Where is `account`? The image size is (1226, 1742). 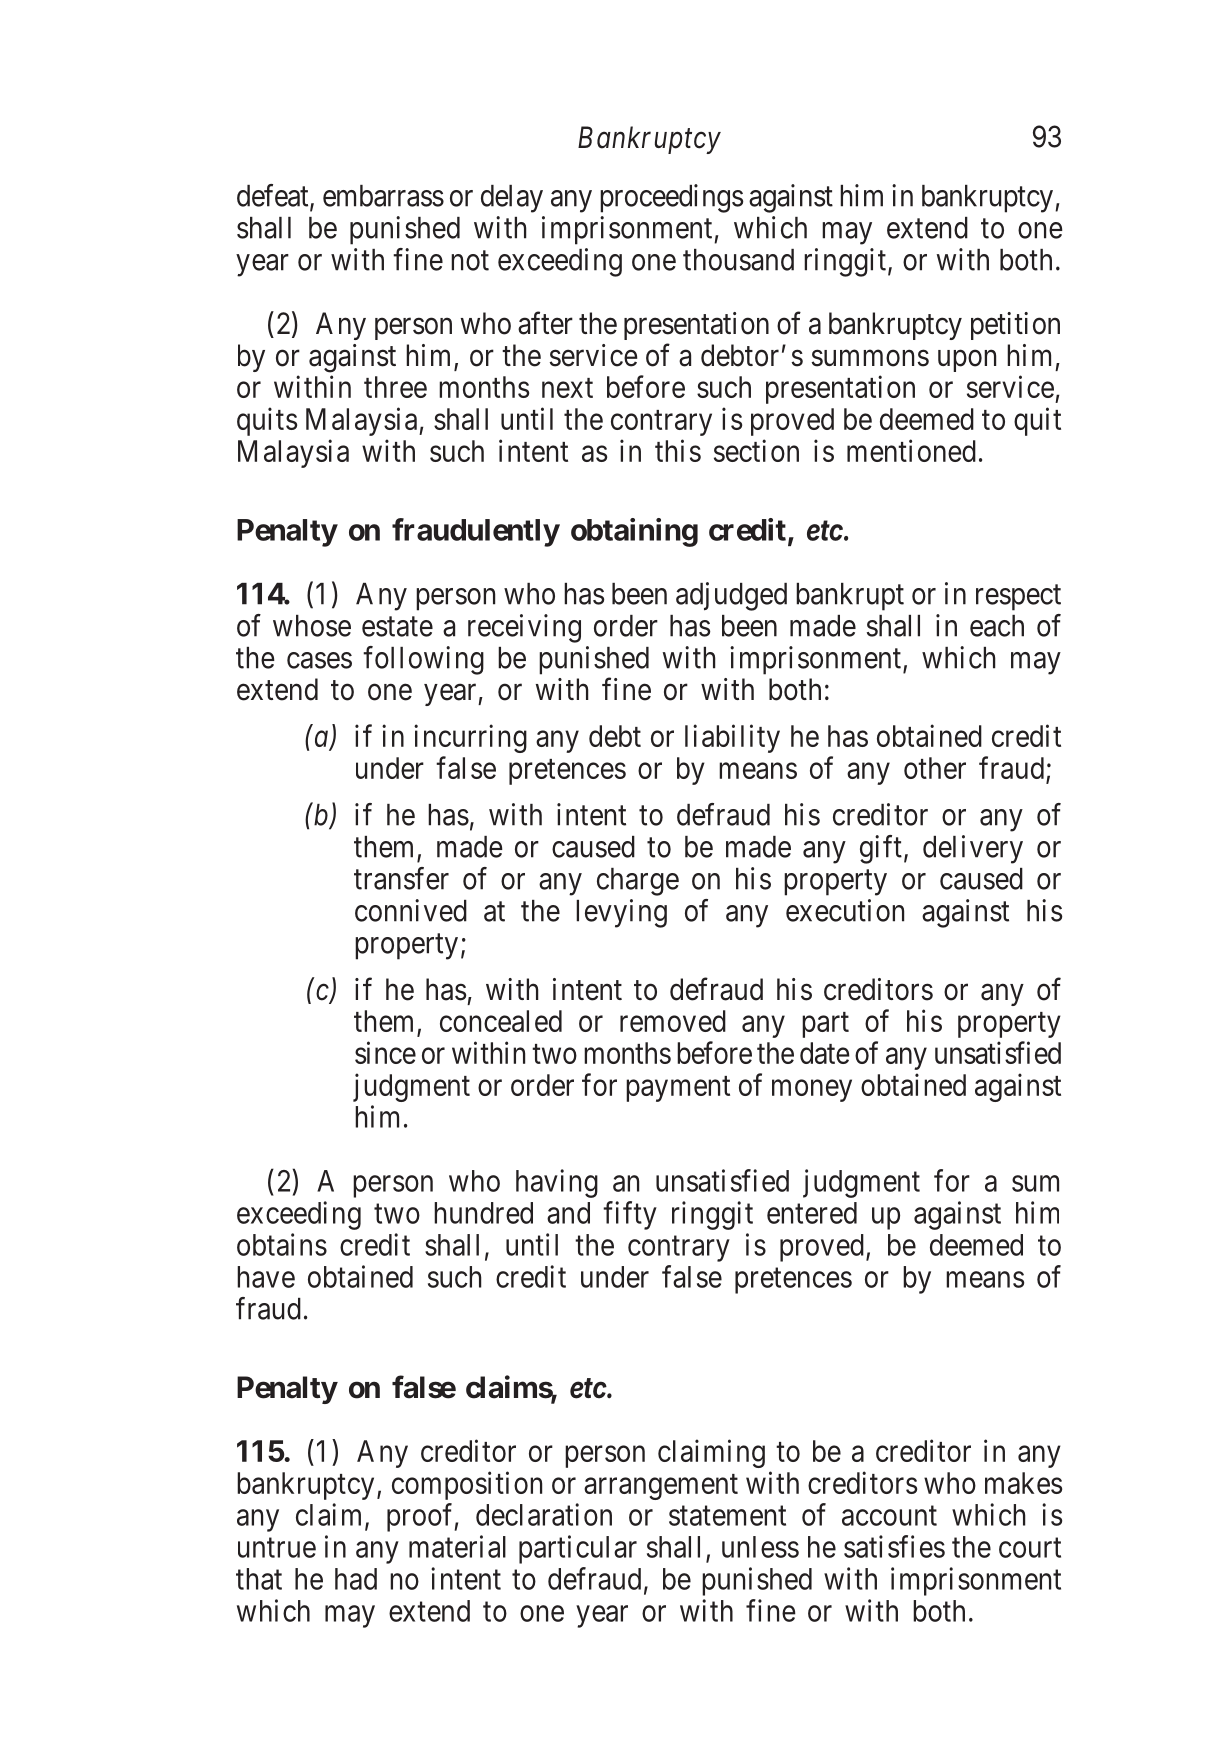
account is located at coordinates (889, 1516).
